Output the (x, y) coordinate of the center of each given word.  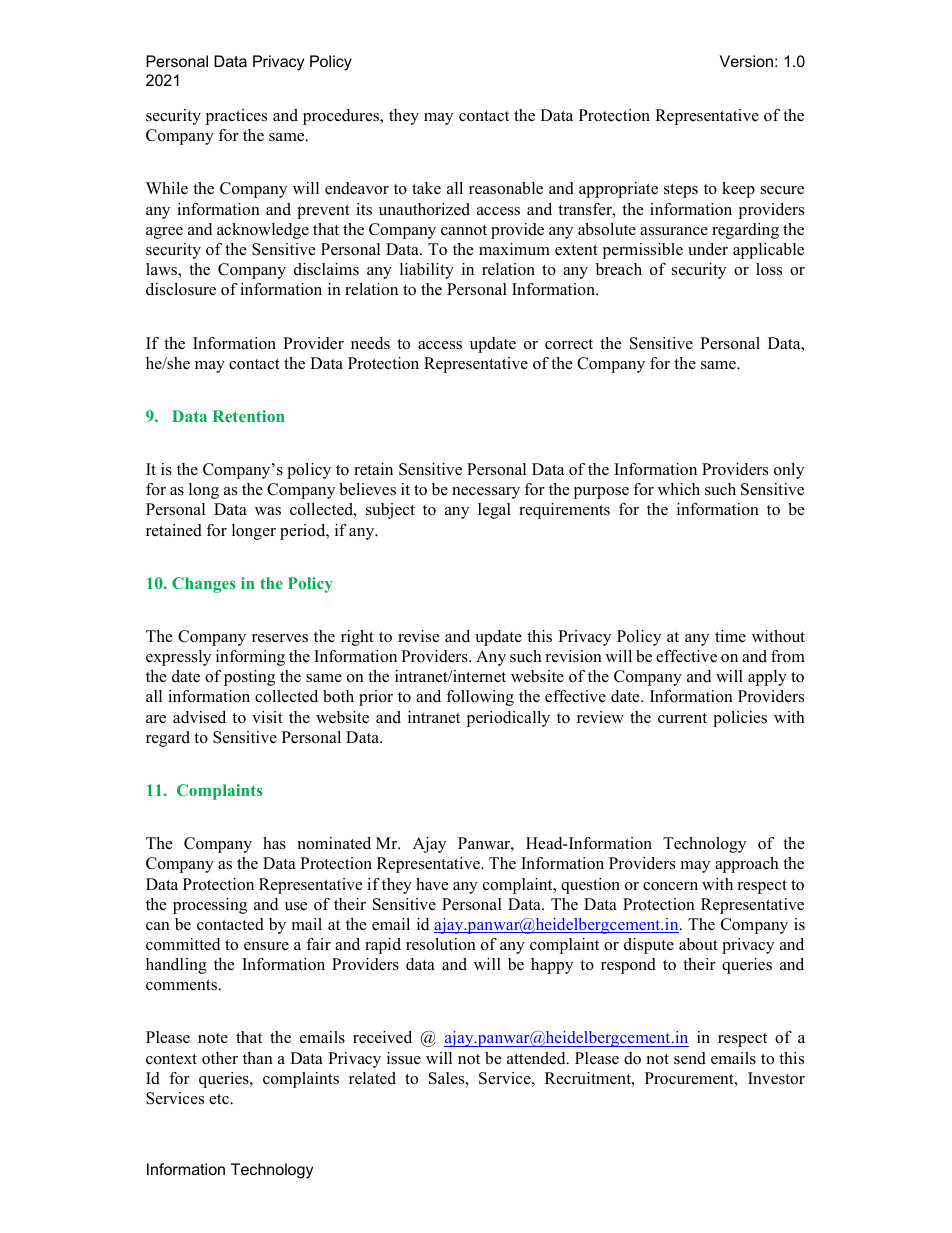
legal (494, 511)
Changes (204, 585)
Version (746, 61)
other (220, 1058)
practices (236, 117)
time (730, 636)
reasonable (506, 188)
